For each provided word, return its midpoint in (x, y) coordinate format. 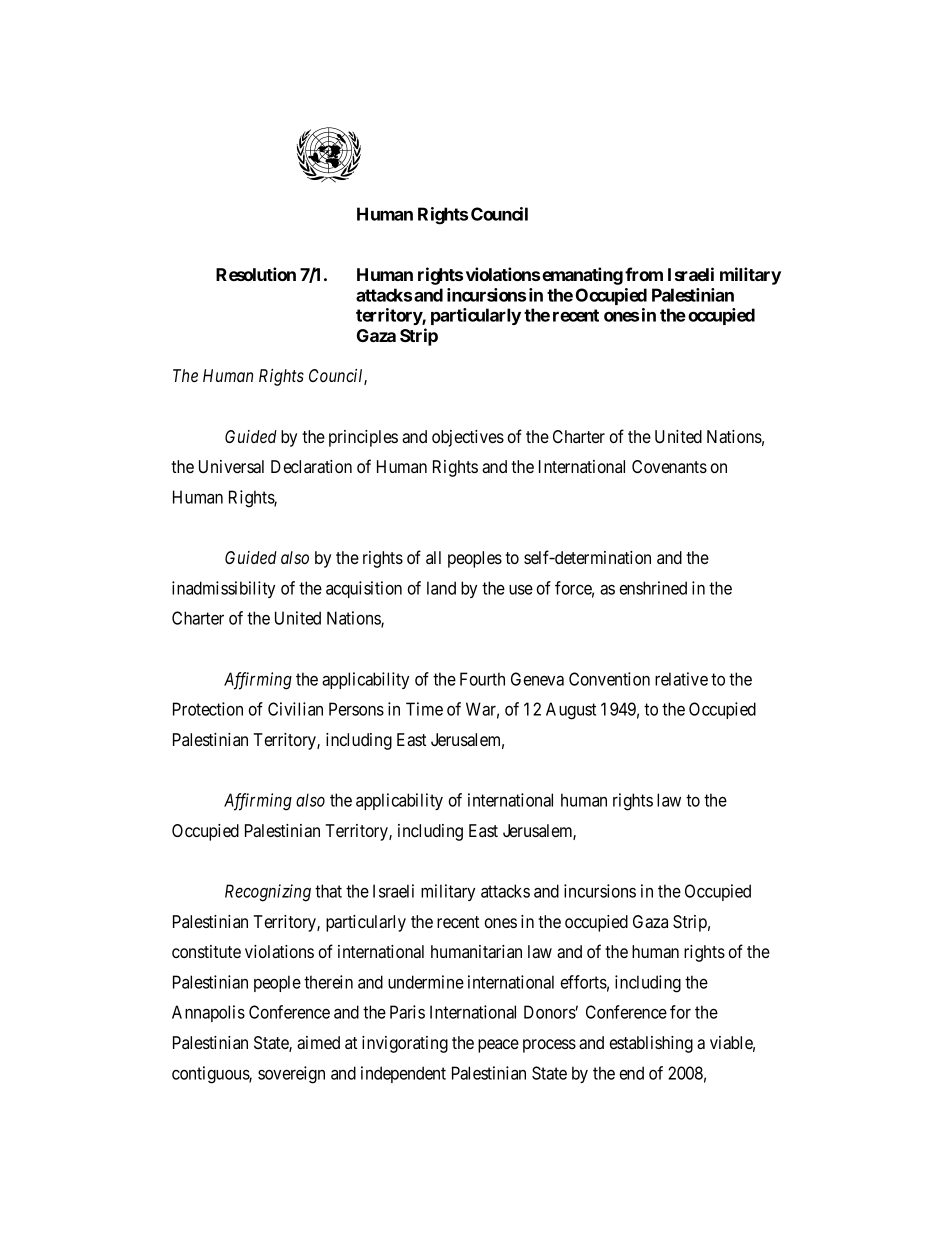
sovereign (291, 1075)
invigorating (405, 1044)
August (571, 711)
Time (424, 709)
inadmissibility (223, 589)
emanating (582, 276)
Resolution (256, 274)
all (433, 557)
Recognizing (268, 893)
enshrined (653, 588)
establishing (651, 1044)
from (644, 274)
